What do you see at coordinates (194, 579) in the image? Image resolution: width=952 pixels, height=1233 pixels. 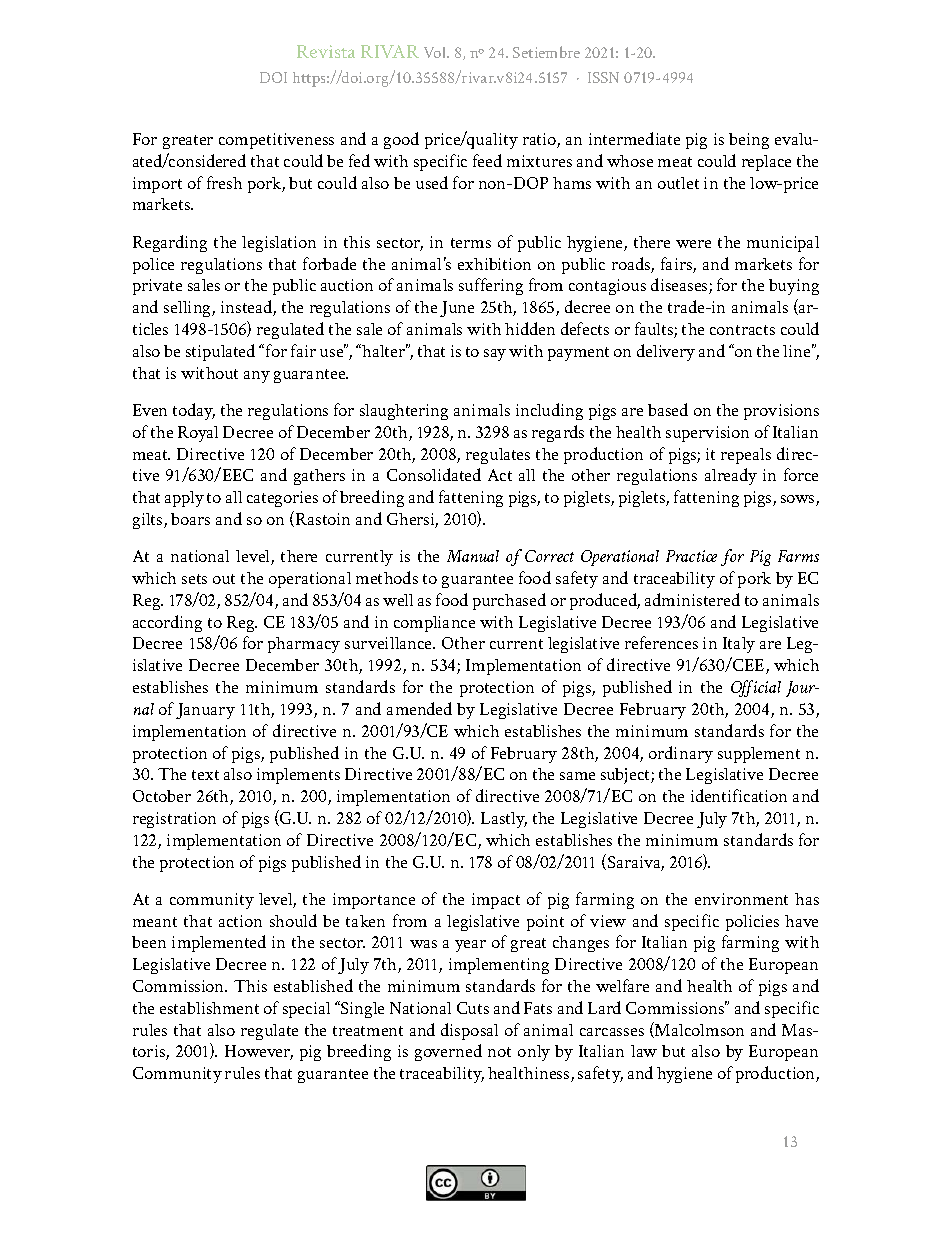 I see `sets` at bounding box center [194, 579].
